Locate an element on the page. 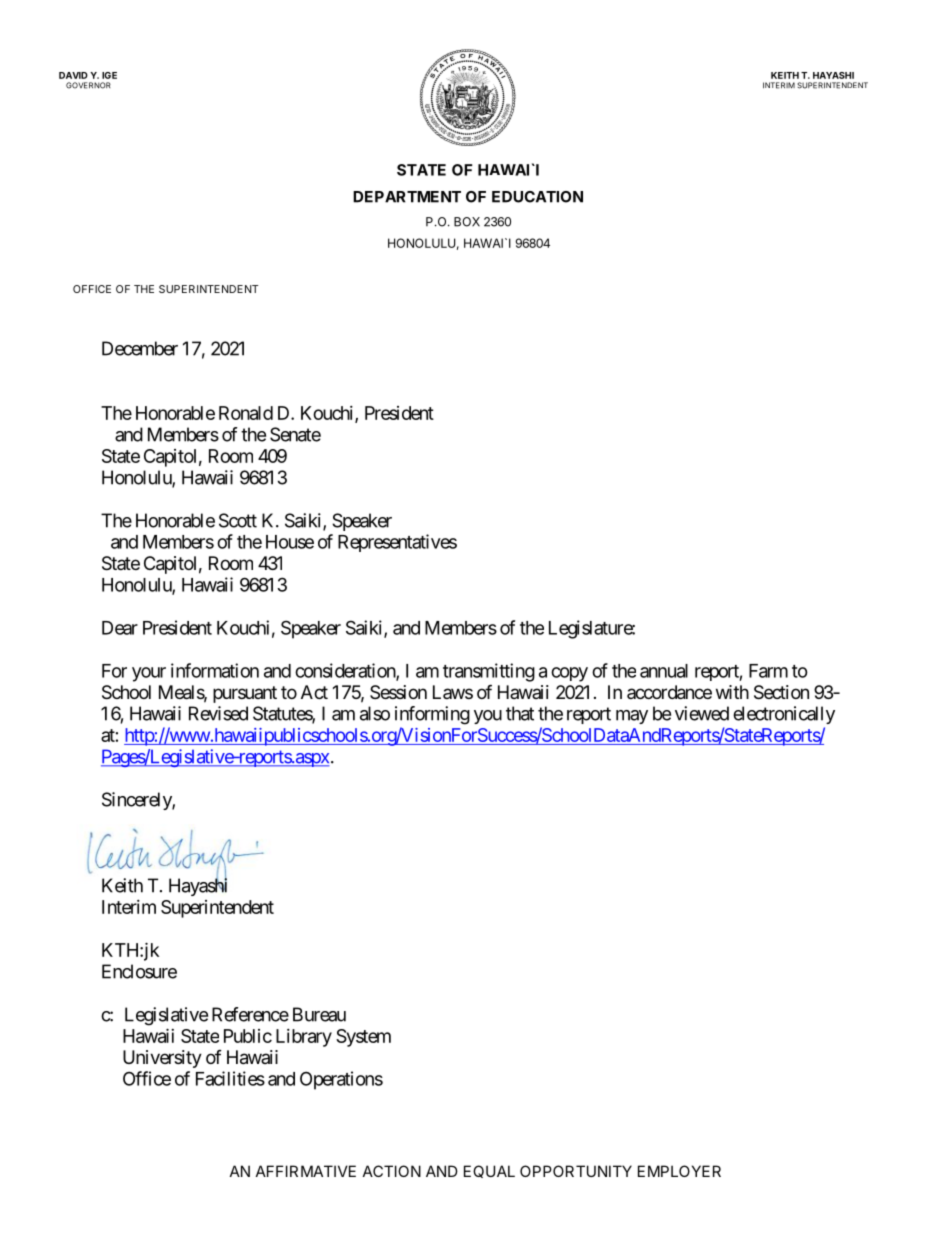 The image size is (952, 1233). viewed is located at coordinates (702, 713).
